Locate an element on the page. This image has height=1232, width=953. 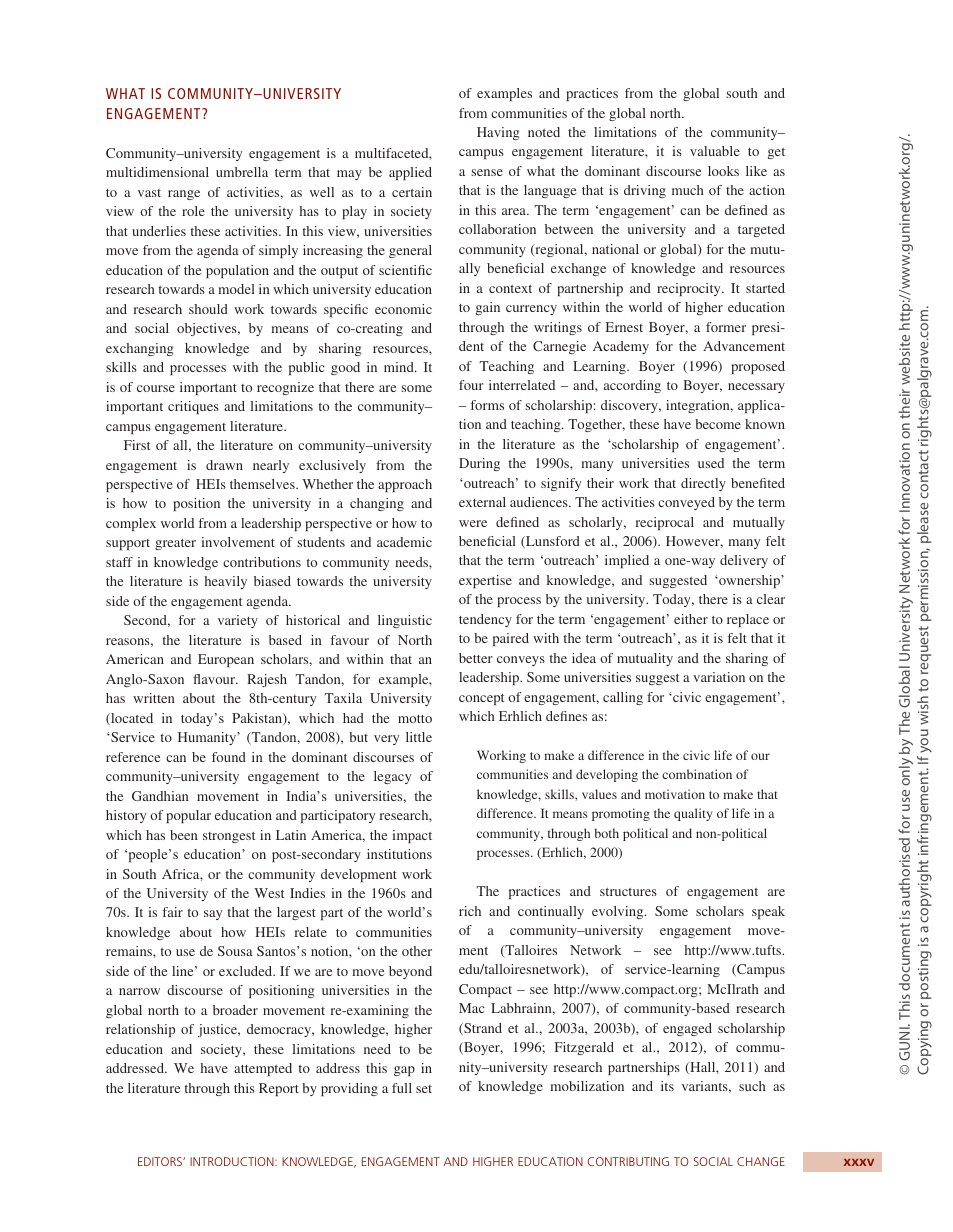
become is located at coordinates (718, 424).
